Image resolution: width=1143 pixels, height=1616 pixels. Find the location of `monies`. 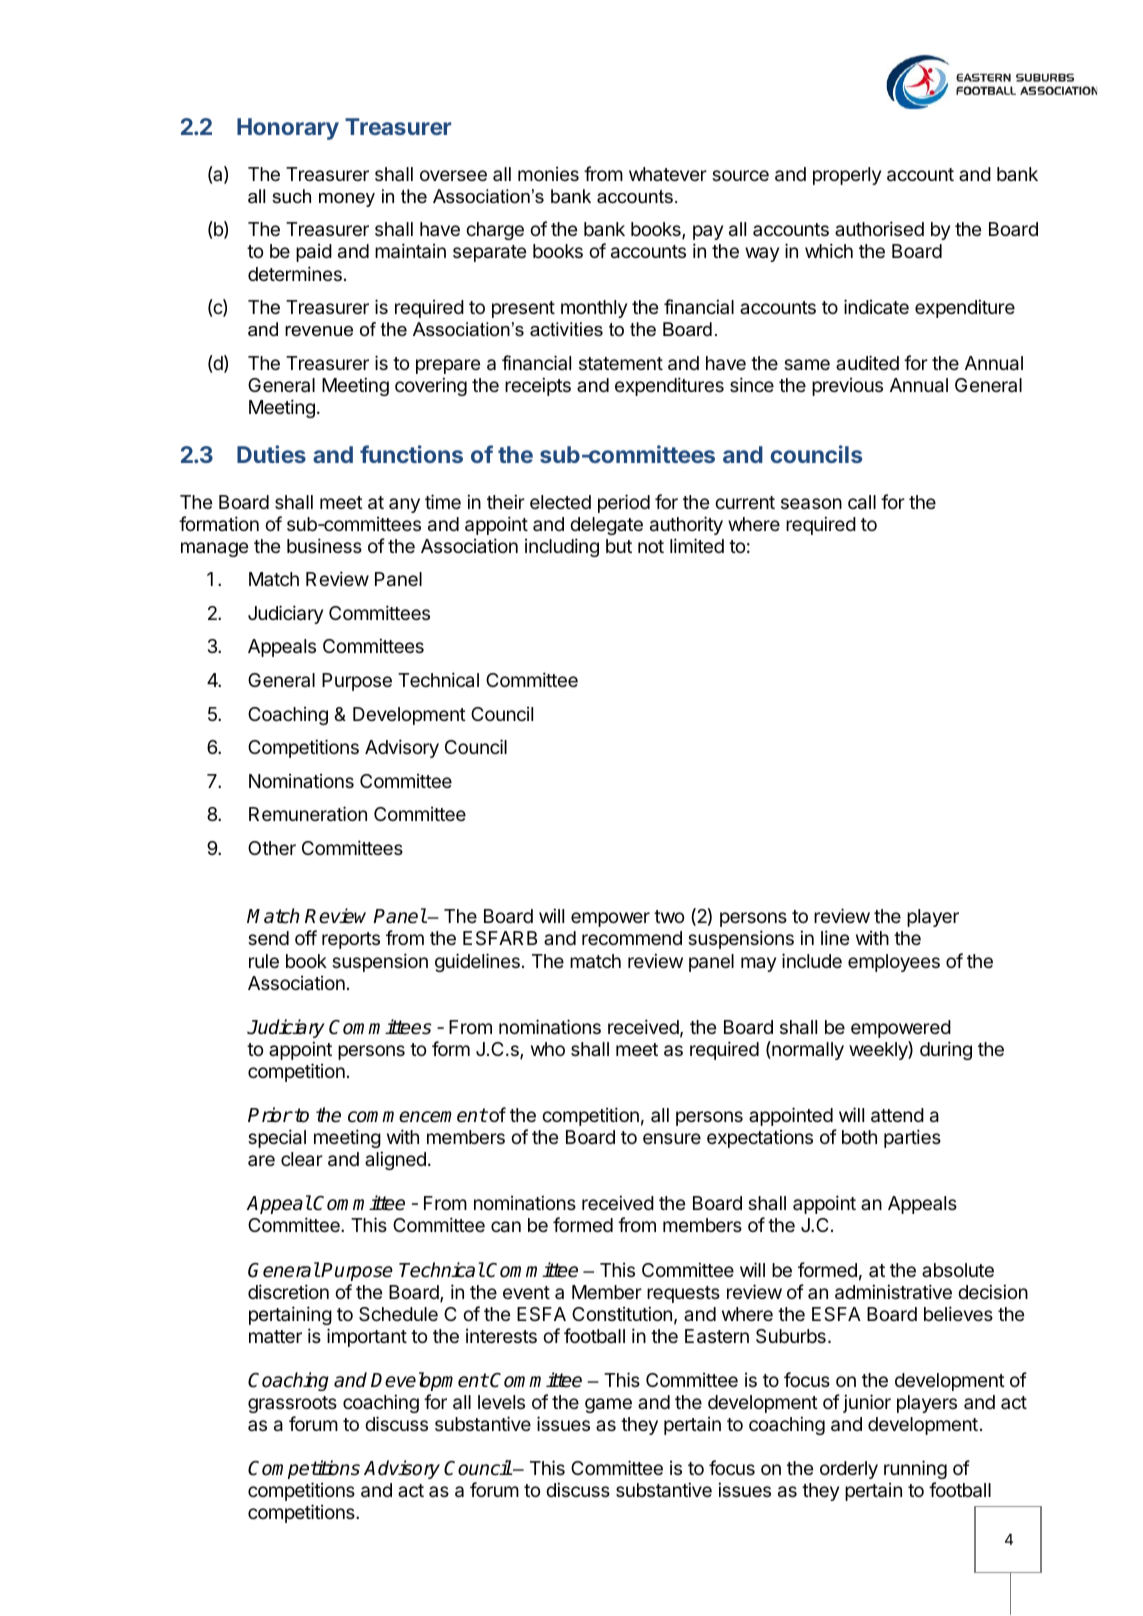

monies is located at coordinates (548, 173).
